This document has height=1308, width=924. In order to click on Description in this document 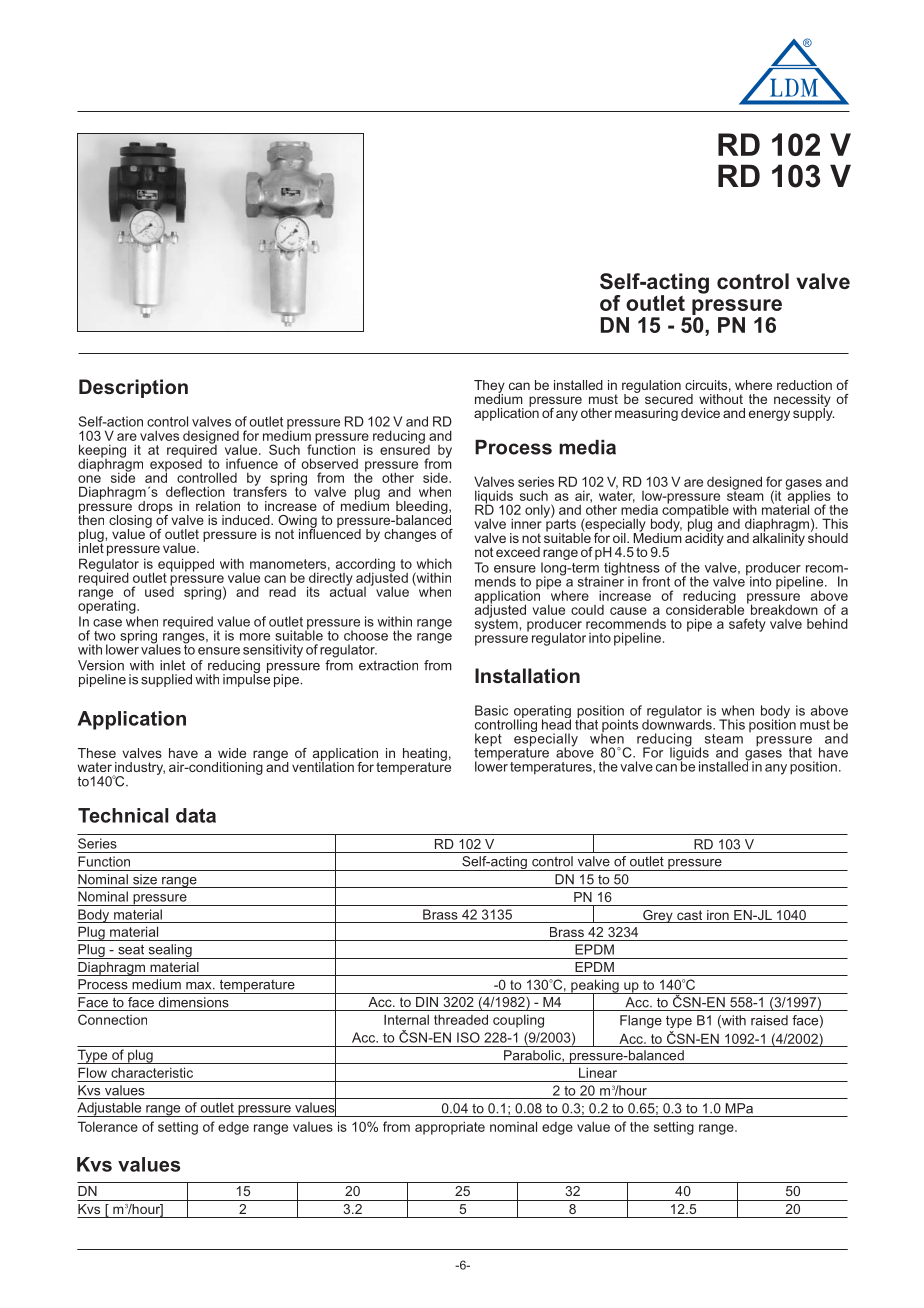, I will do `click(133, 388)`.
